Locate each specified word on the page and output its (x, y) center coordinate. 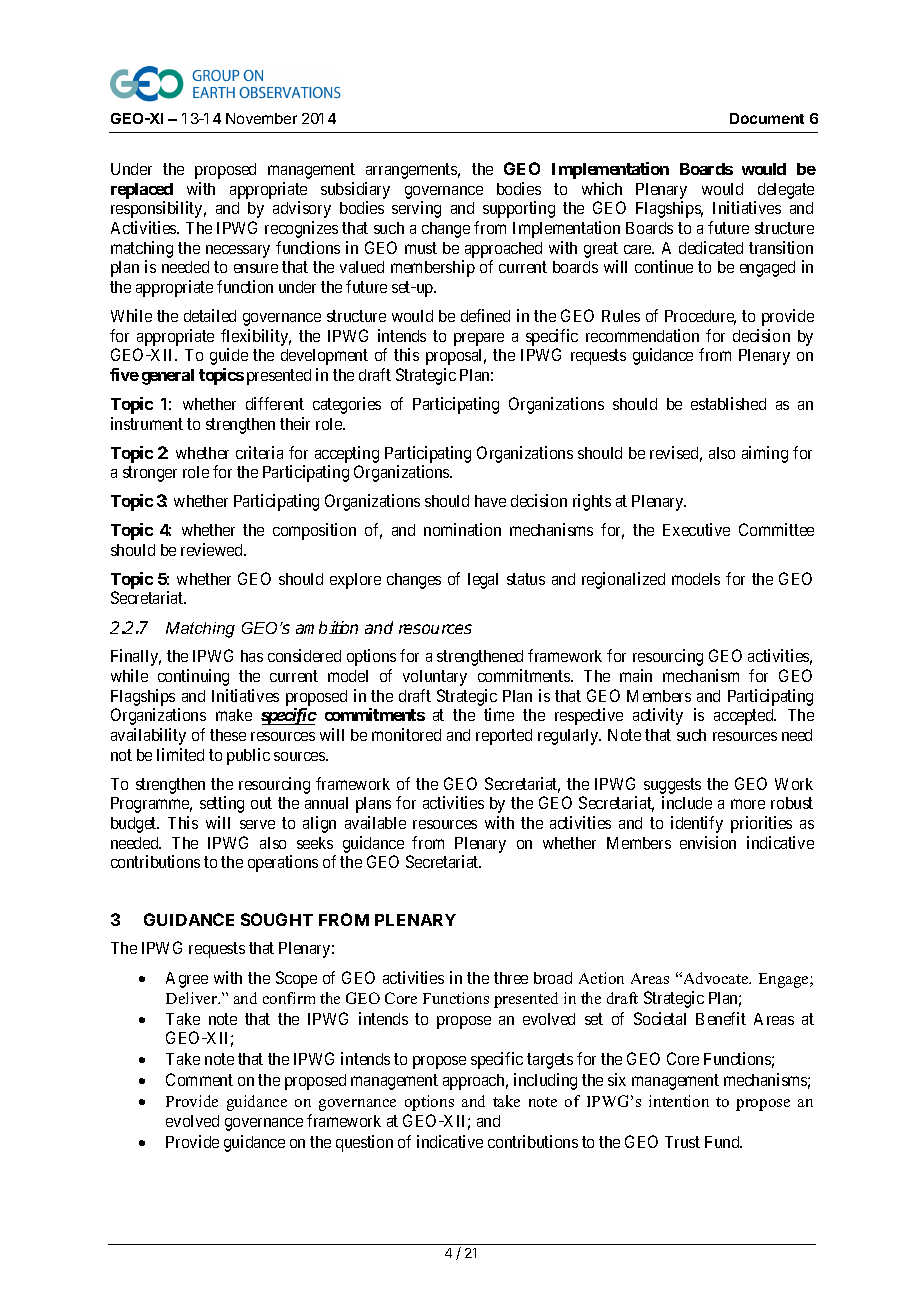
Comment (199, 1079)
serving (416, 209)
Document (767, 118)
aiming (765, 454)
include (687, 802)
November (261, 118)
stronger (150, 474)
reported (504, 737)
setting (222, 804)
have (490, 501)
